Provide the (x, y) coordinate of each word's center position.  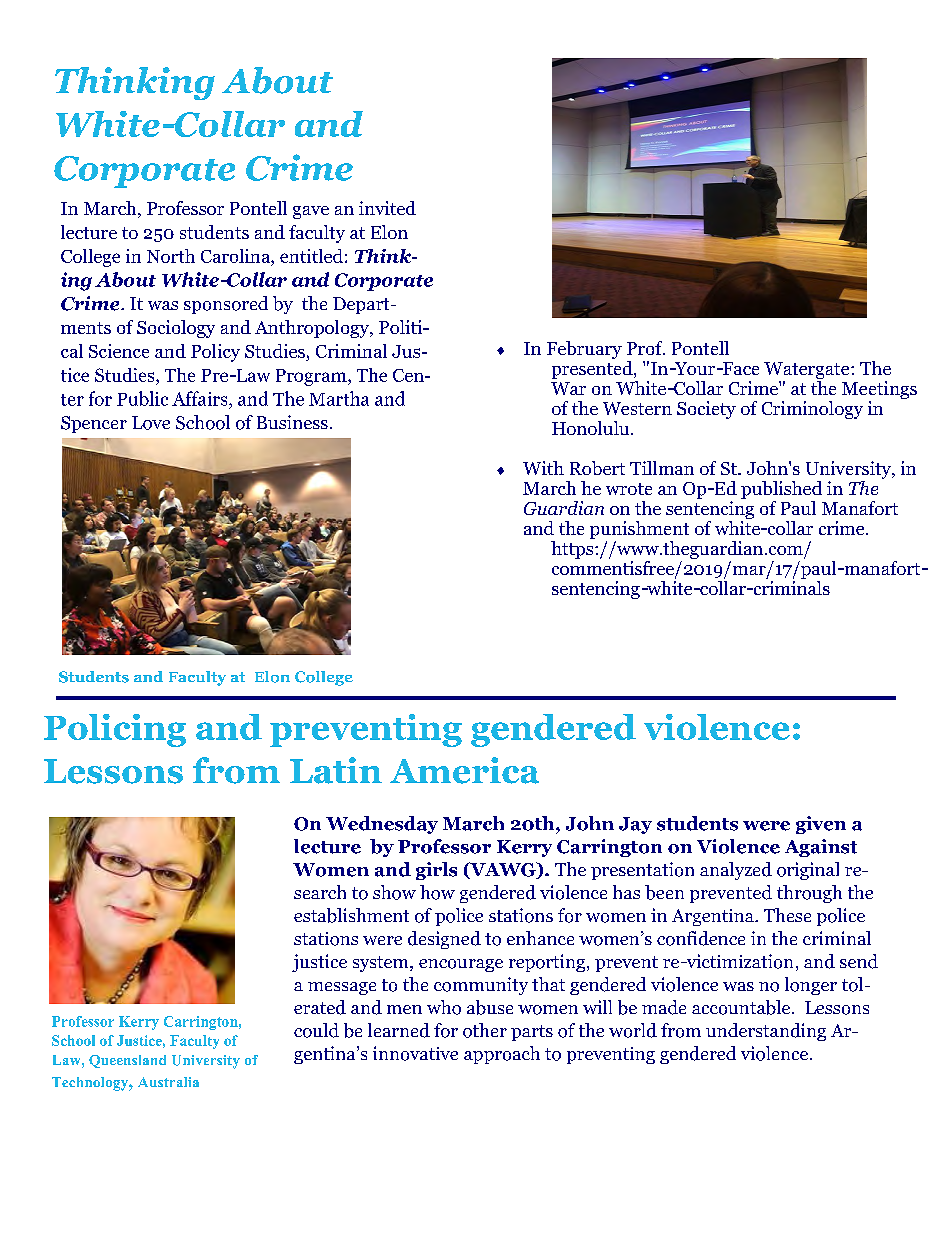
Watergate (808, 370)
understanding (766, 1032)
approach (502, 1055)
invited (387, 208)
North (171, 256)
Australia (168, 1082)
